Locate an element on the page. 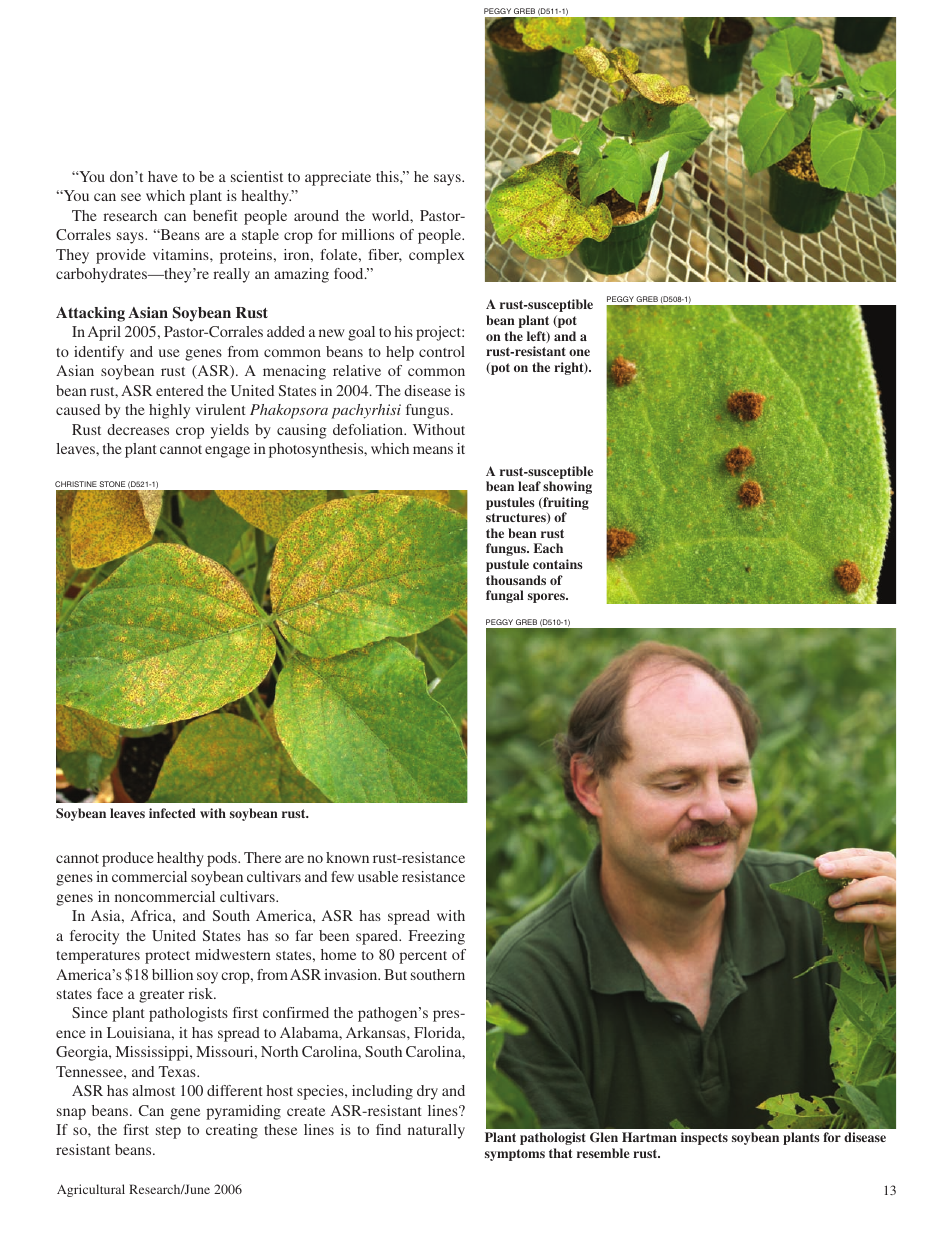 The image size is (952, 1233). infected is located at coordinates (172, 813).
